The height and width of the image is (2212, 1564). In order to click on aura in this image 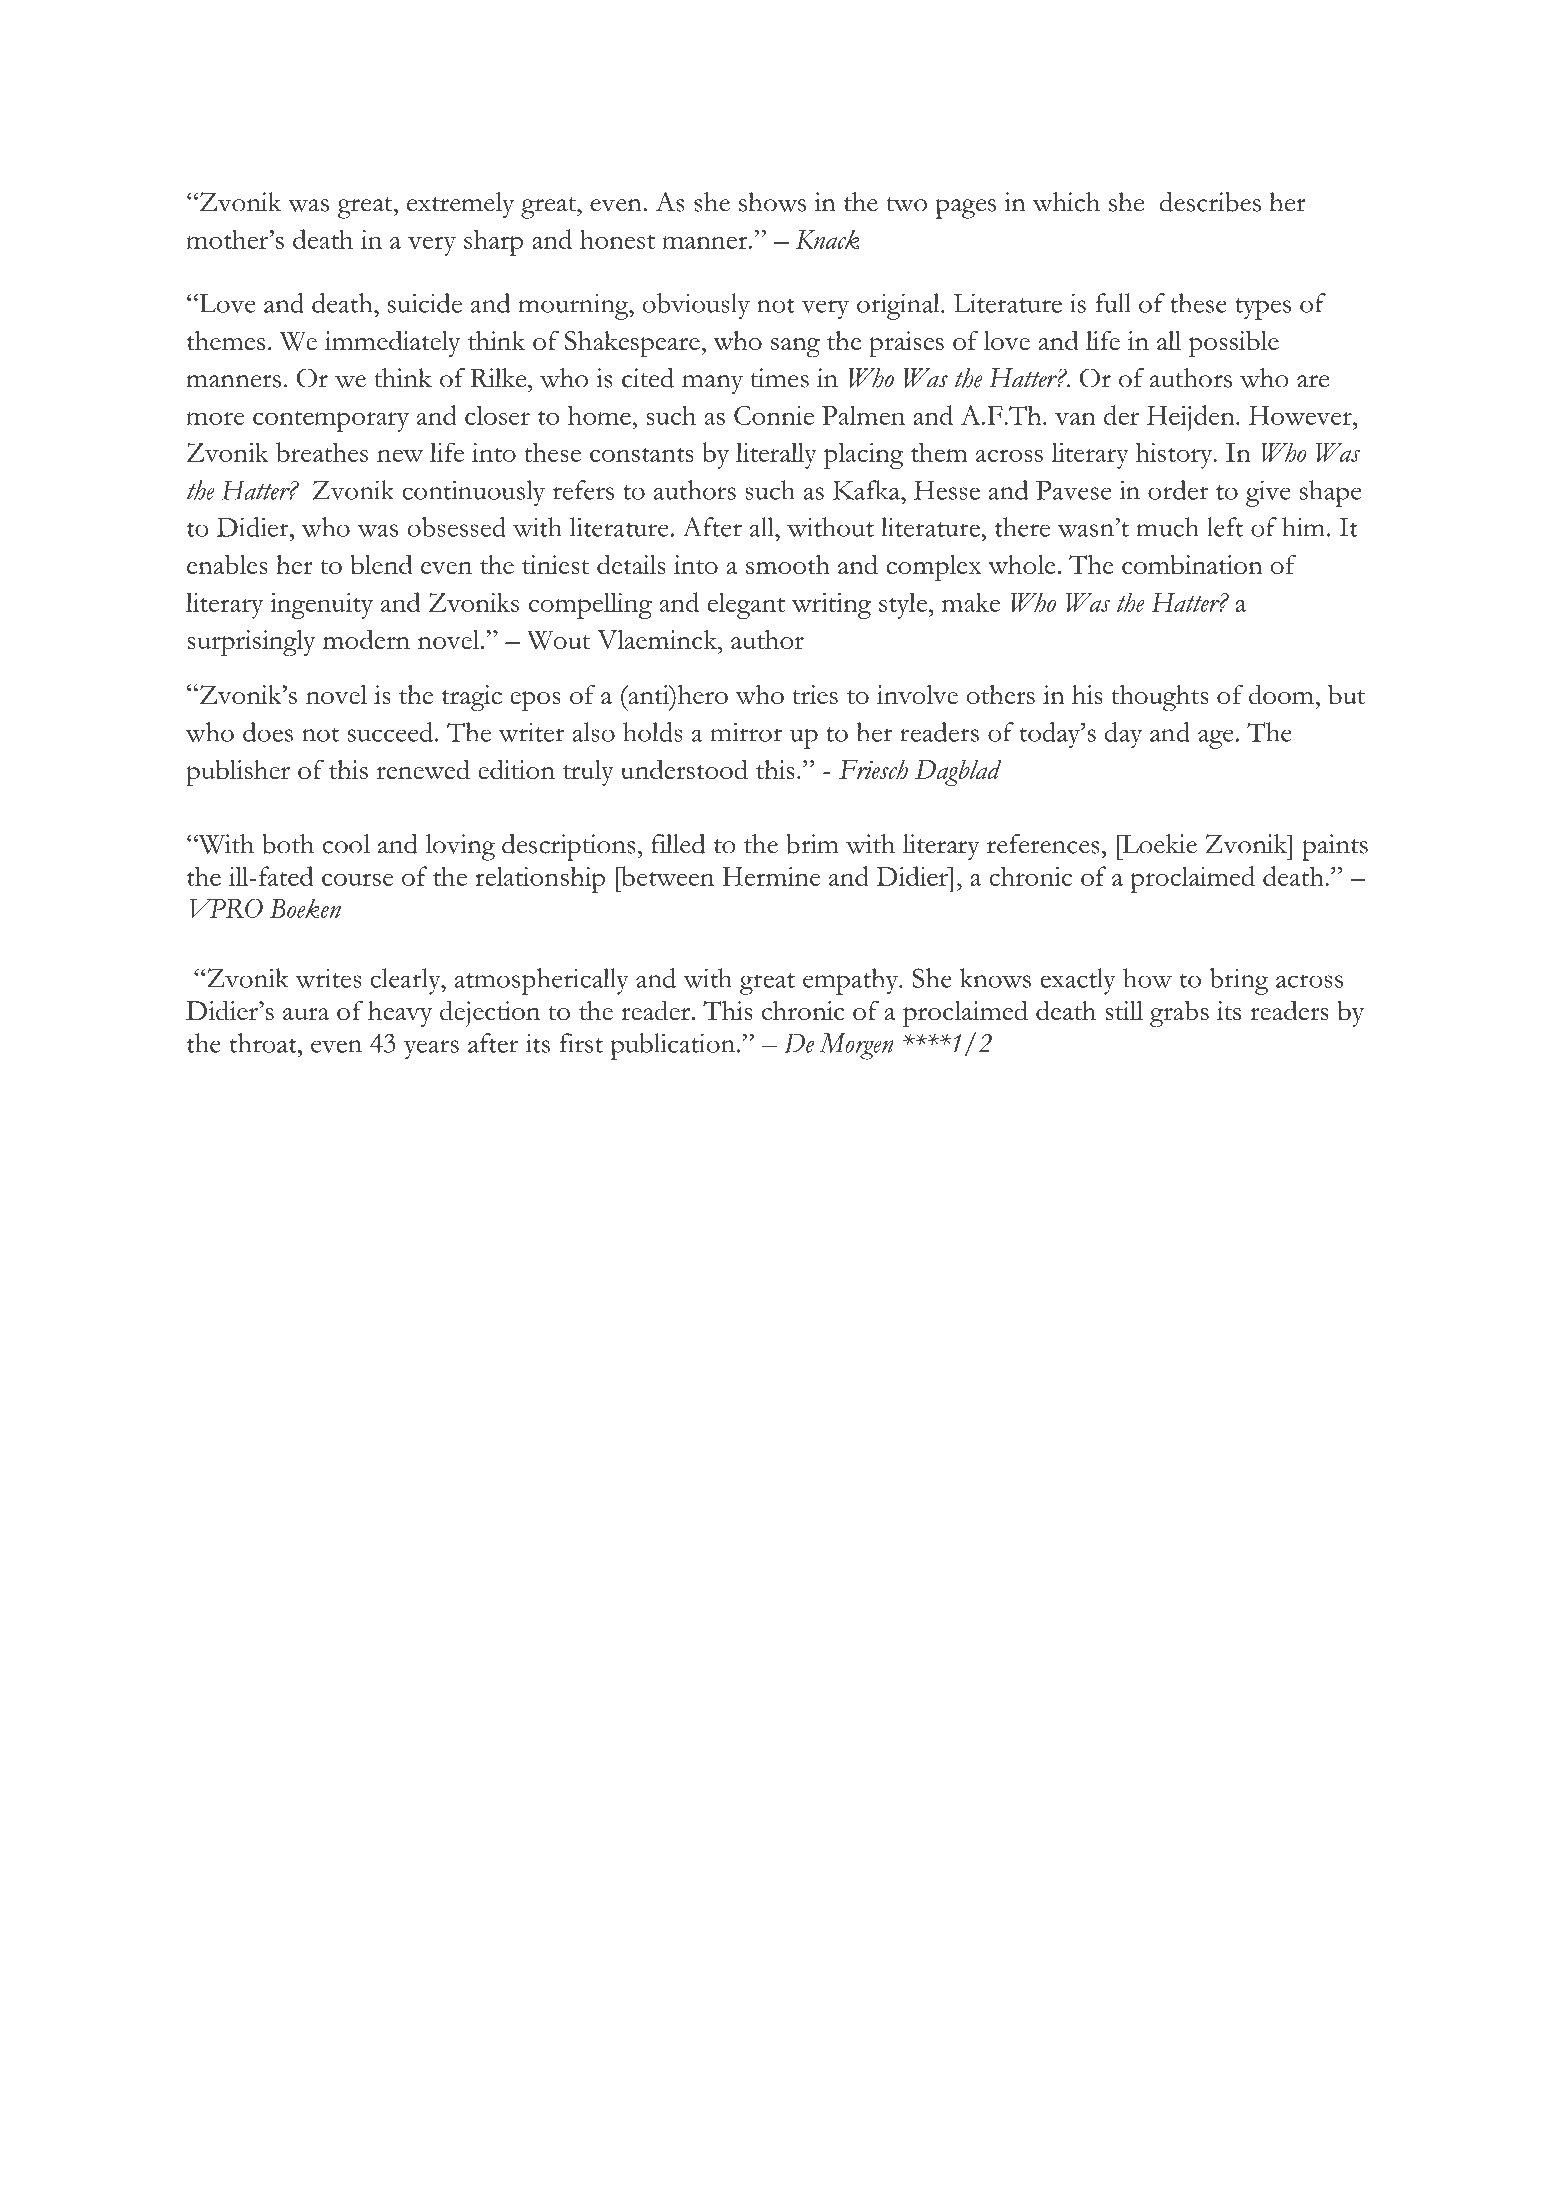, I will do `click(306, 1014)`.
